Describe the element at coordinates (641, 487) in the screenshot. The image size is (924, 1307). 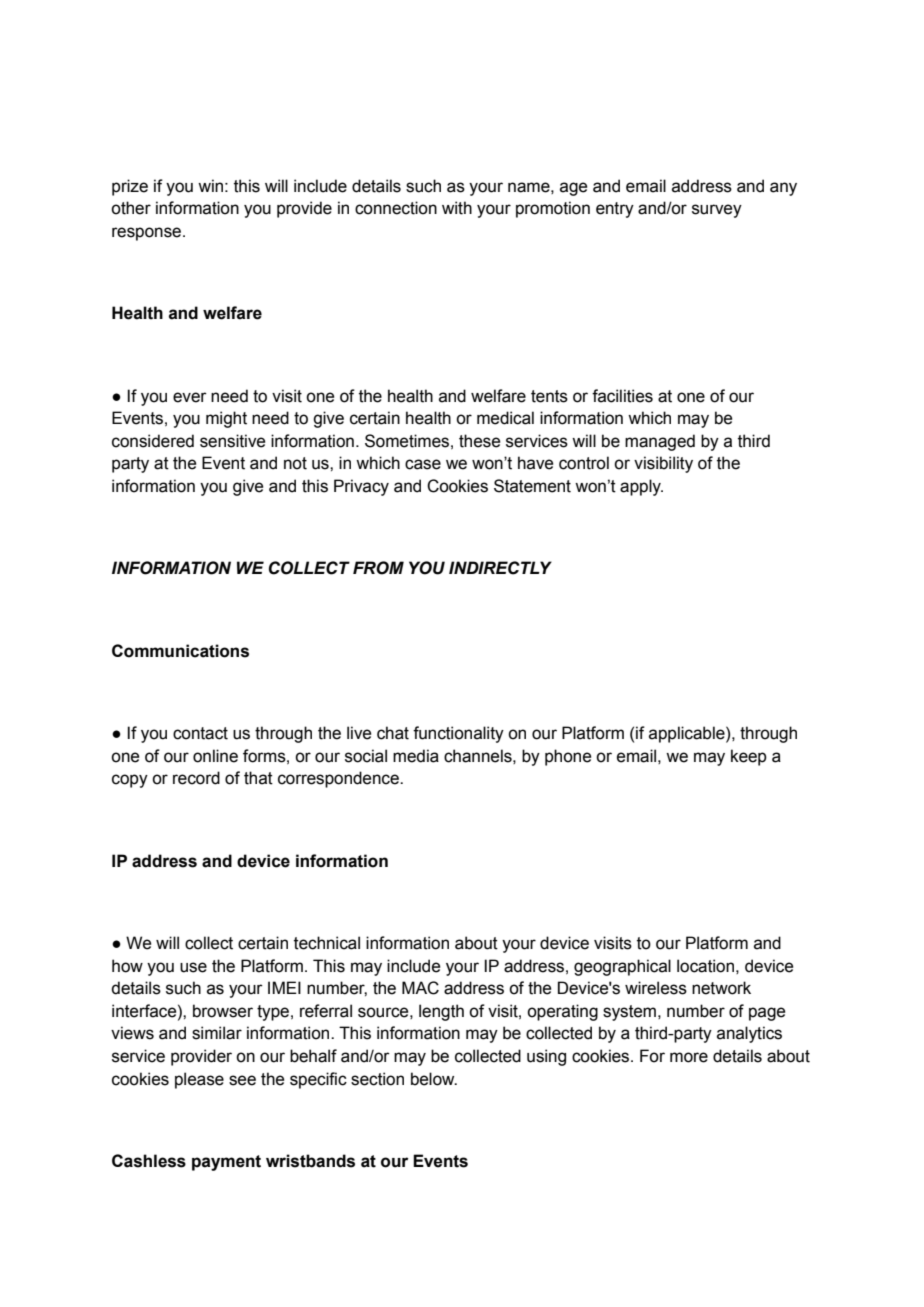
I see `apply` at that location.
